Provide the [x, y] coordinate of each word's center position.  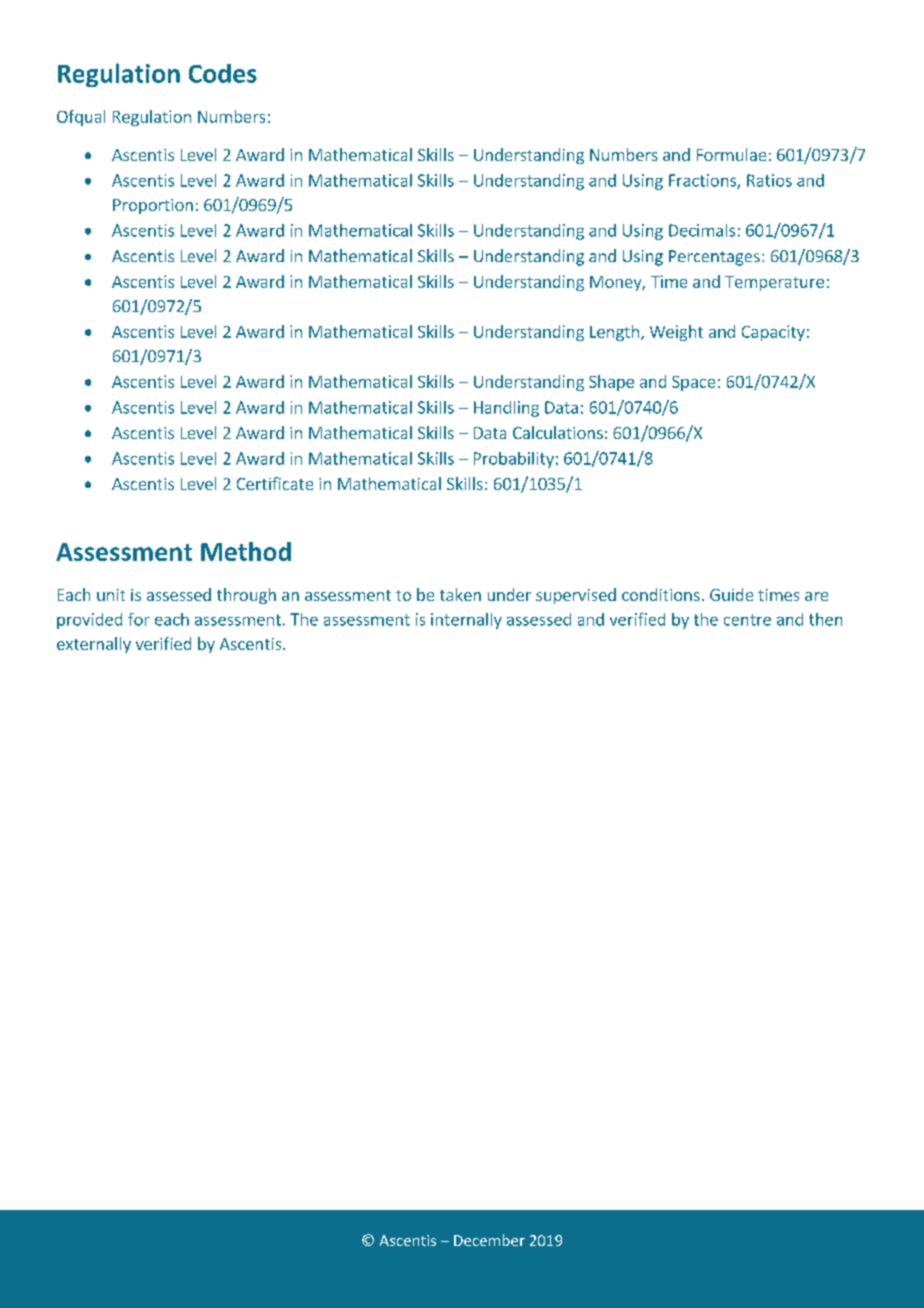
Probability [514, 460]
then [825, 619]
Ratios [769, 180]
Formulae [731, 154]
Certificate [275, 483]
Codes [223, 73]
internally [466, 621]
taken [460, 594]
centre [747, 620]
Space [693, 383]
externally [94, 645]
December [489, 1240]
